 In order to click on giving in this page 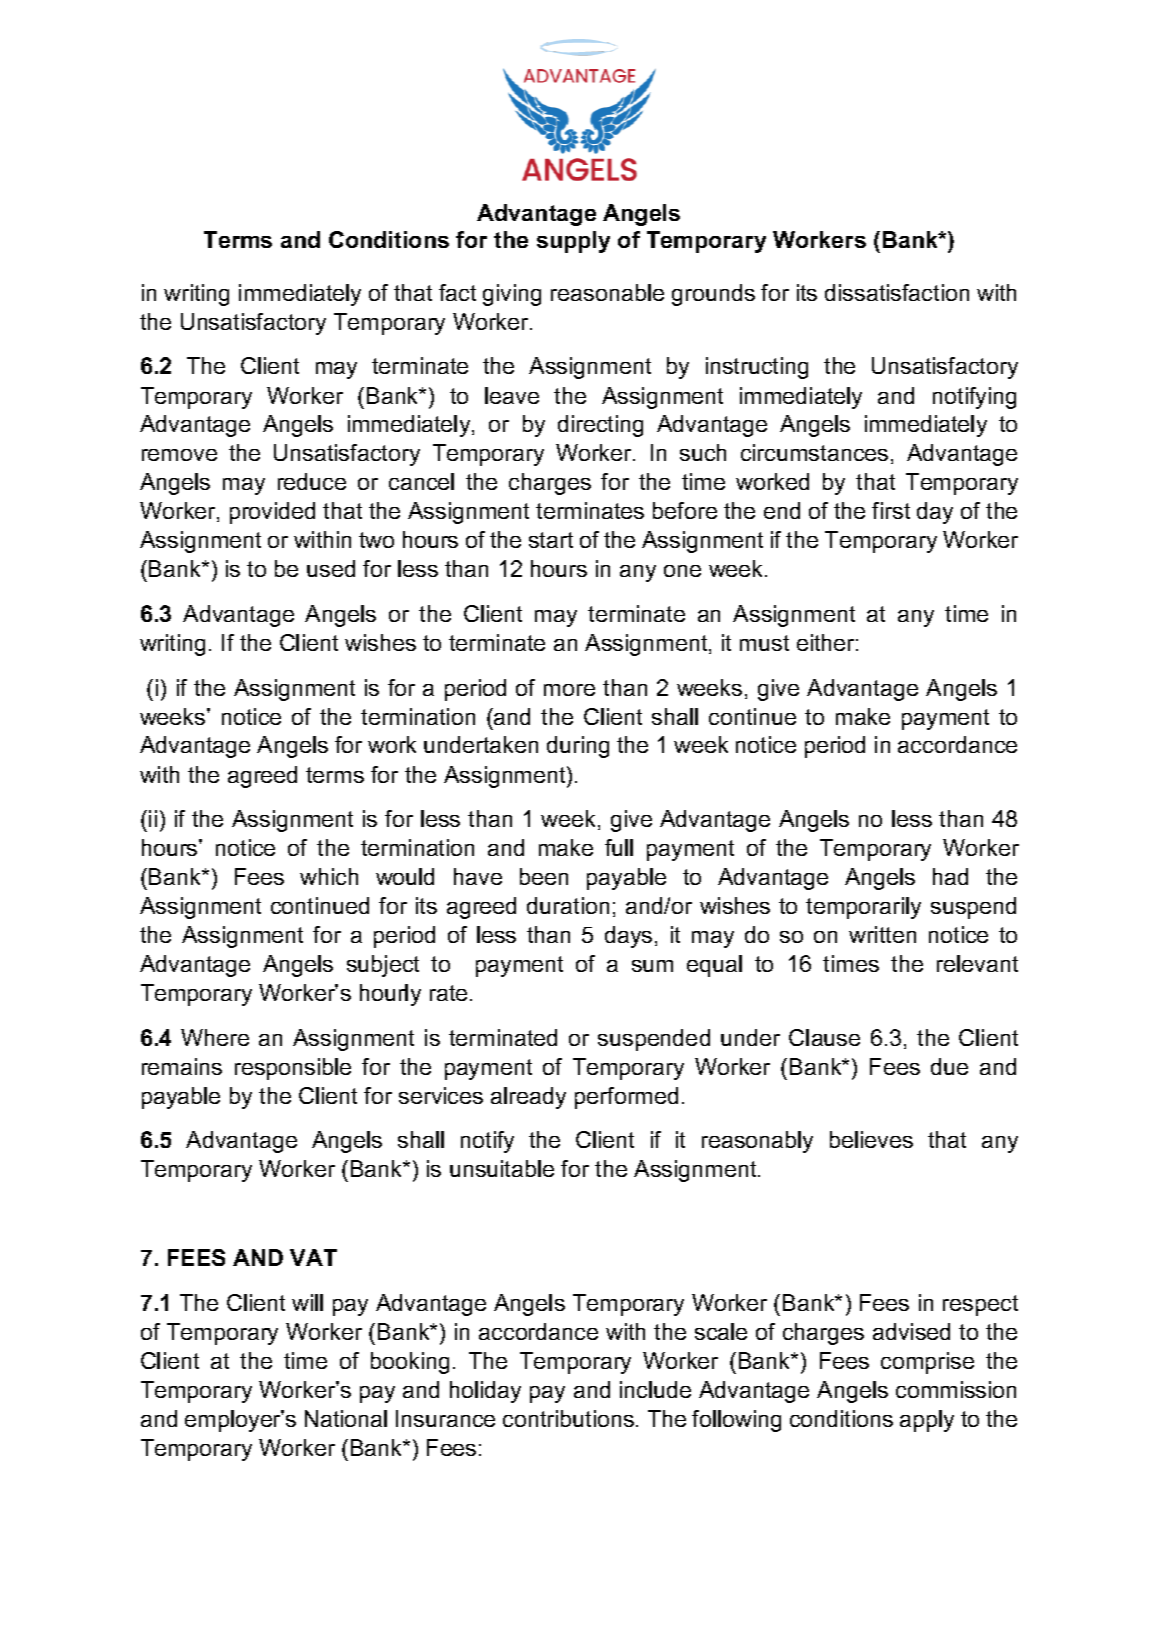, I will do `click(512, 295)`.
